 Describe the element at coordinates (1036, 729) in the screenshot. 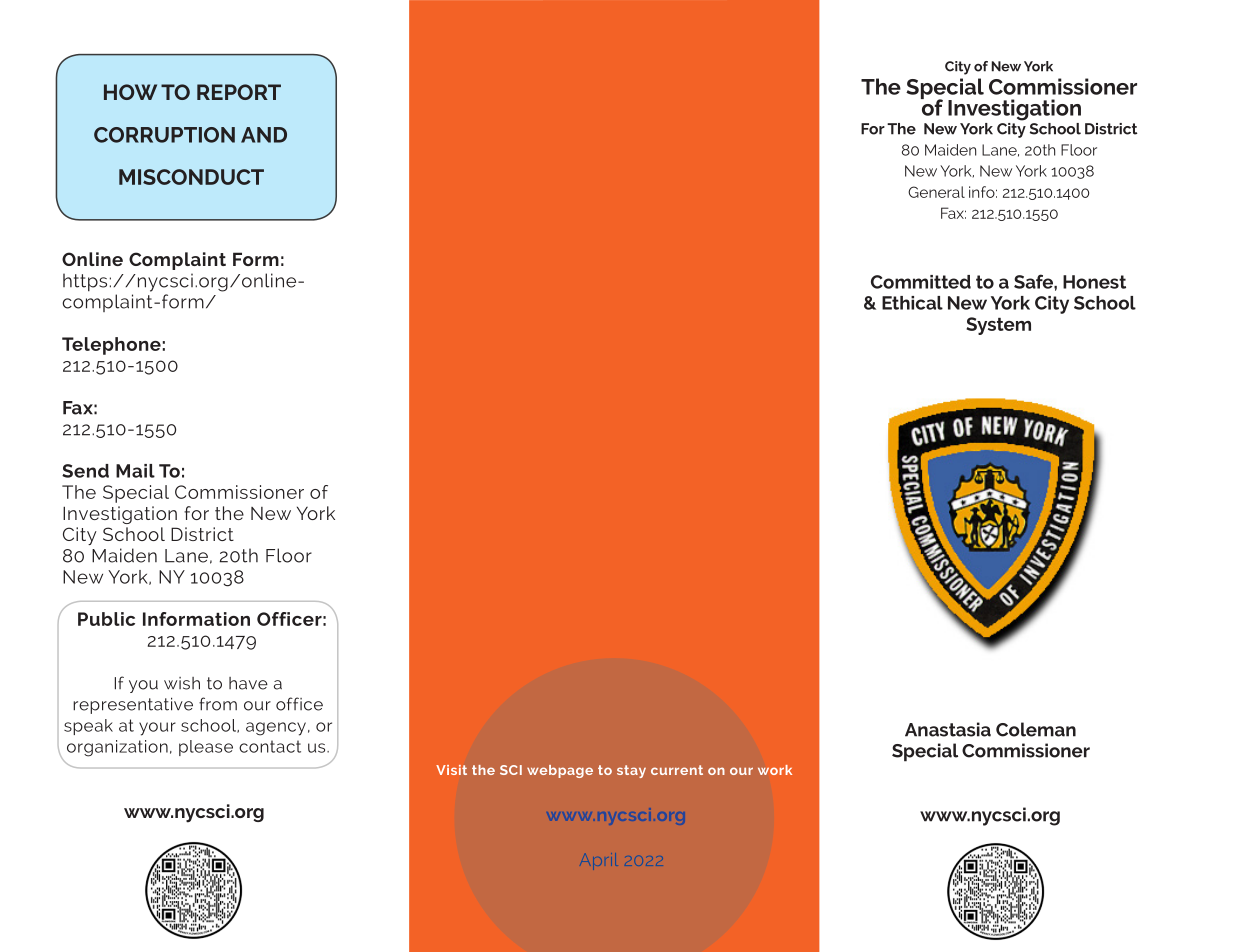

I see `Coleman` at that location.
